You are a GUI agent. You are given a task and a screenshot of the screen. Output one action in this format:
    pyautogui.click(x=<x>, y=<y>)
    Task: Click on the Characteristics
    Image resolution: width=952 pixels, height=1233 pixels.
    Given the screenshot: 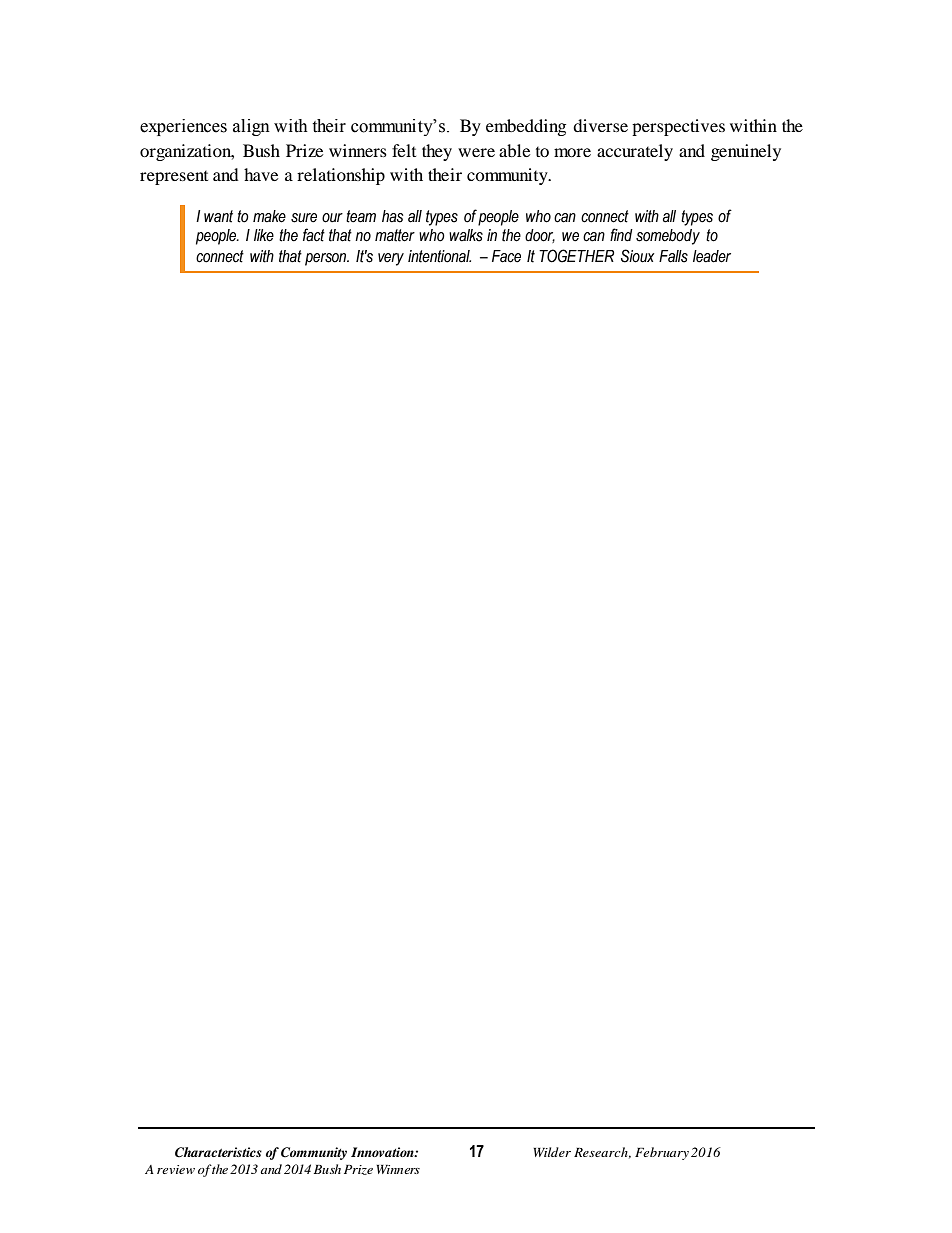 What is the action you would take?
    pyautogui.click(x=218, y=1152)
